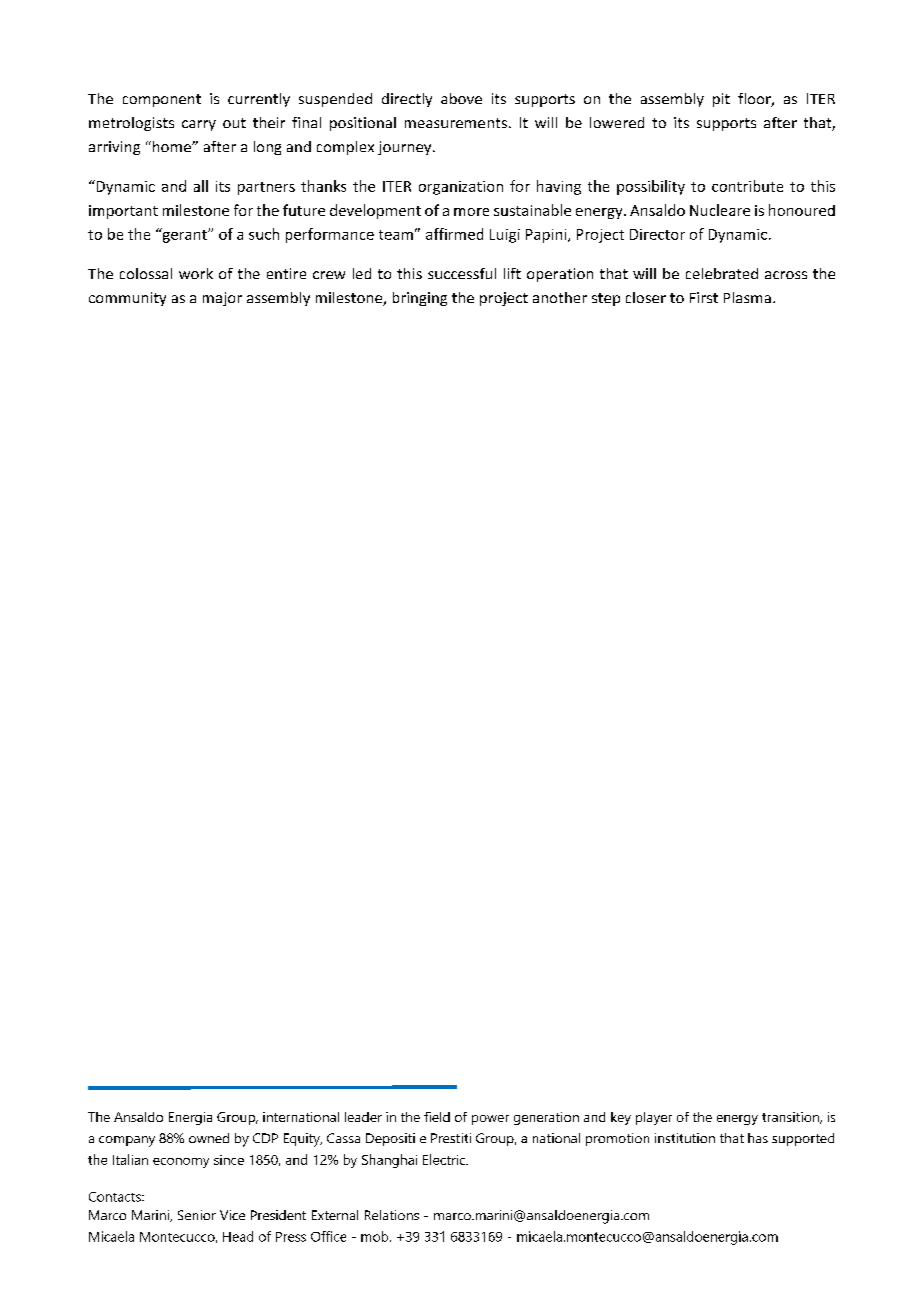 This screenshot has height=1308, width=924. Describe the element at coordinates (721, 100) in the screenshot. I see `pit` at that location.
